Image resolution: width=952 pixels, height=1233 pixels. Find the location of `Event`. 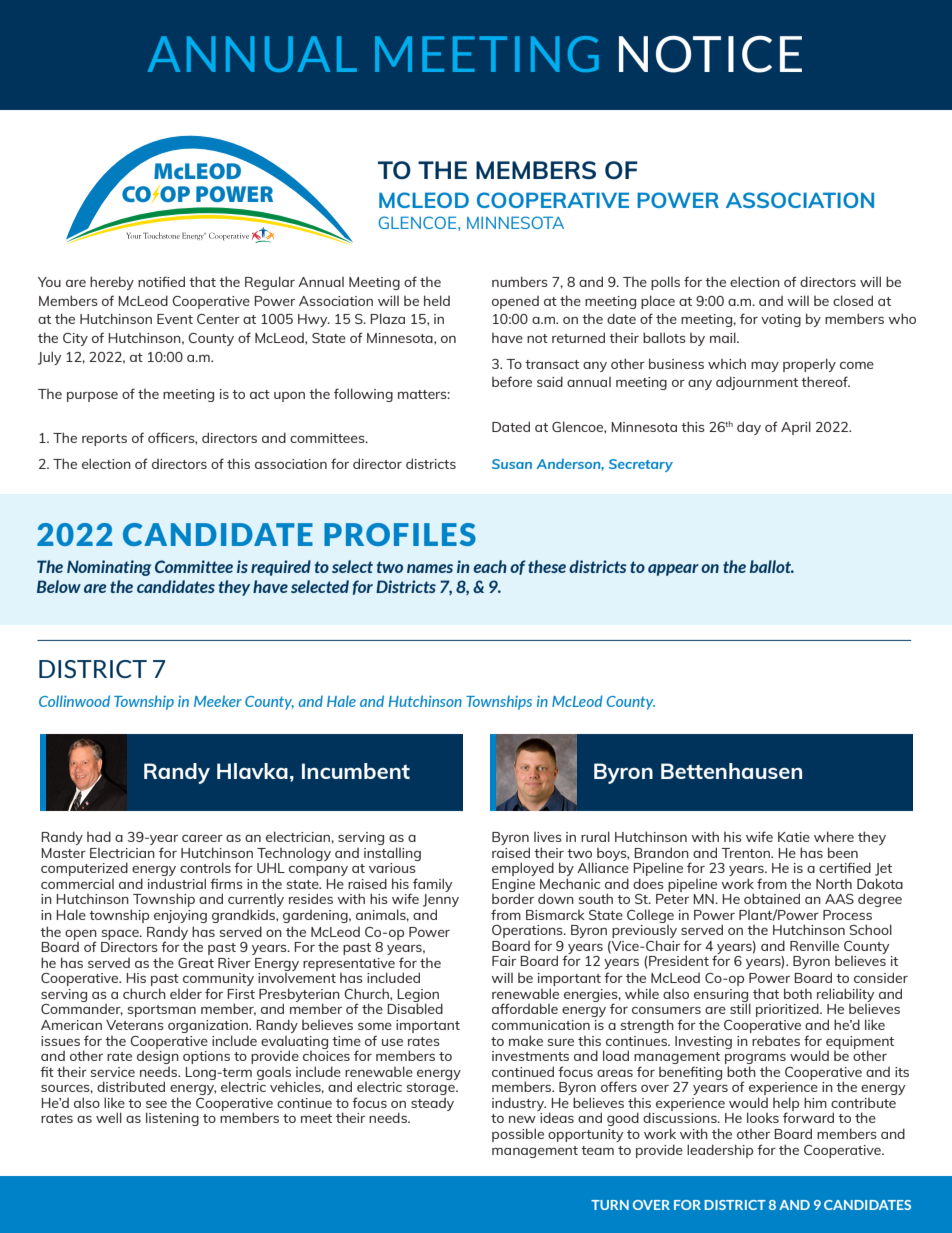

Event is located at coordinates (175, 319).
